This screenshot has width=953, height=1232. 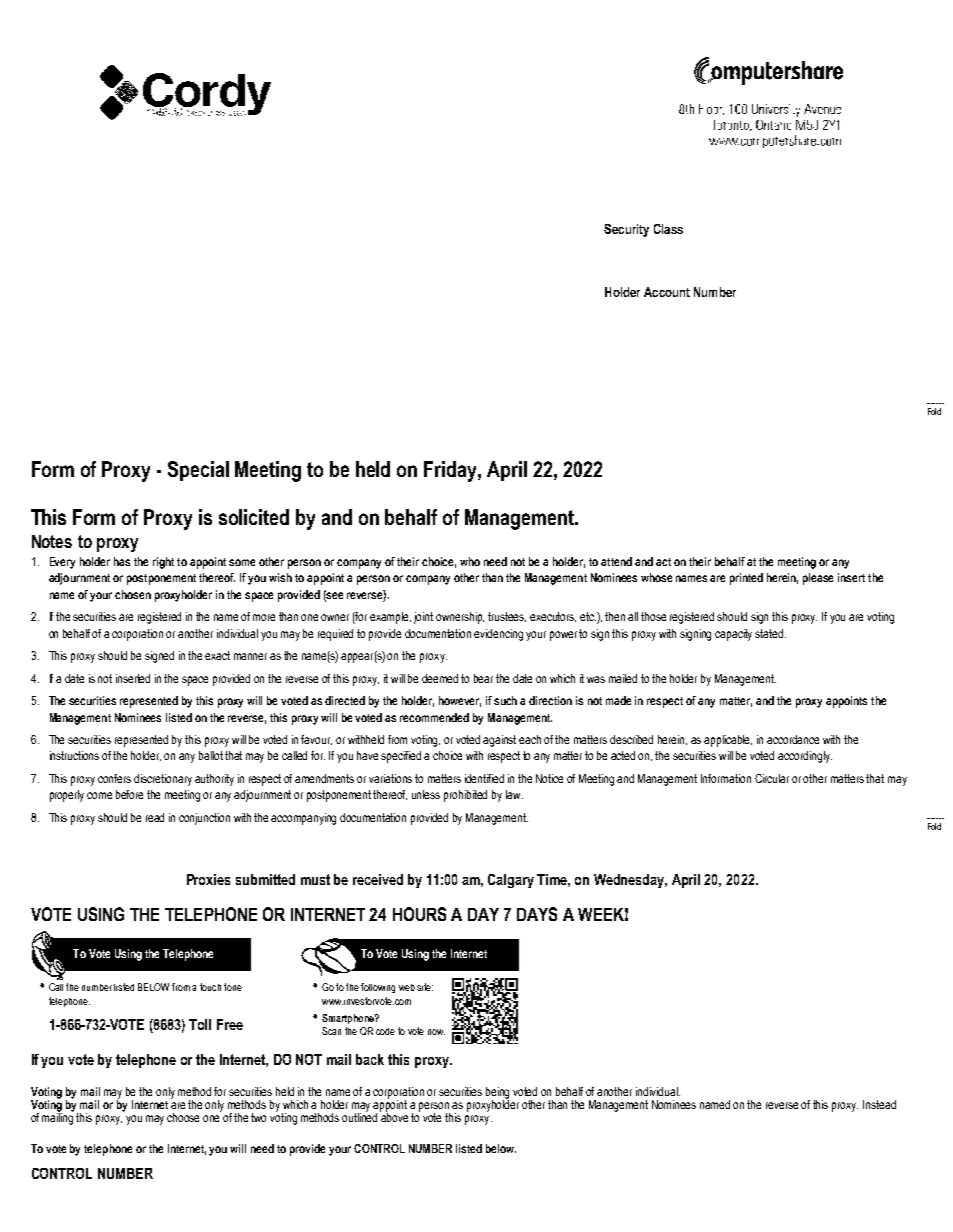 What do you see at coordinates (626, 230) in the screenshot?
I see `Security` at bounding box center [626, 230].
